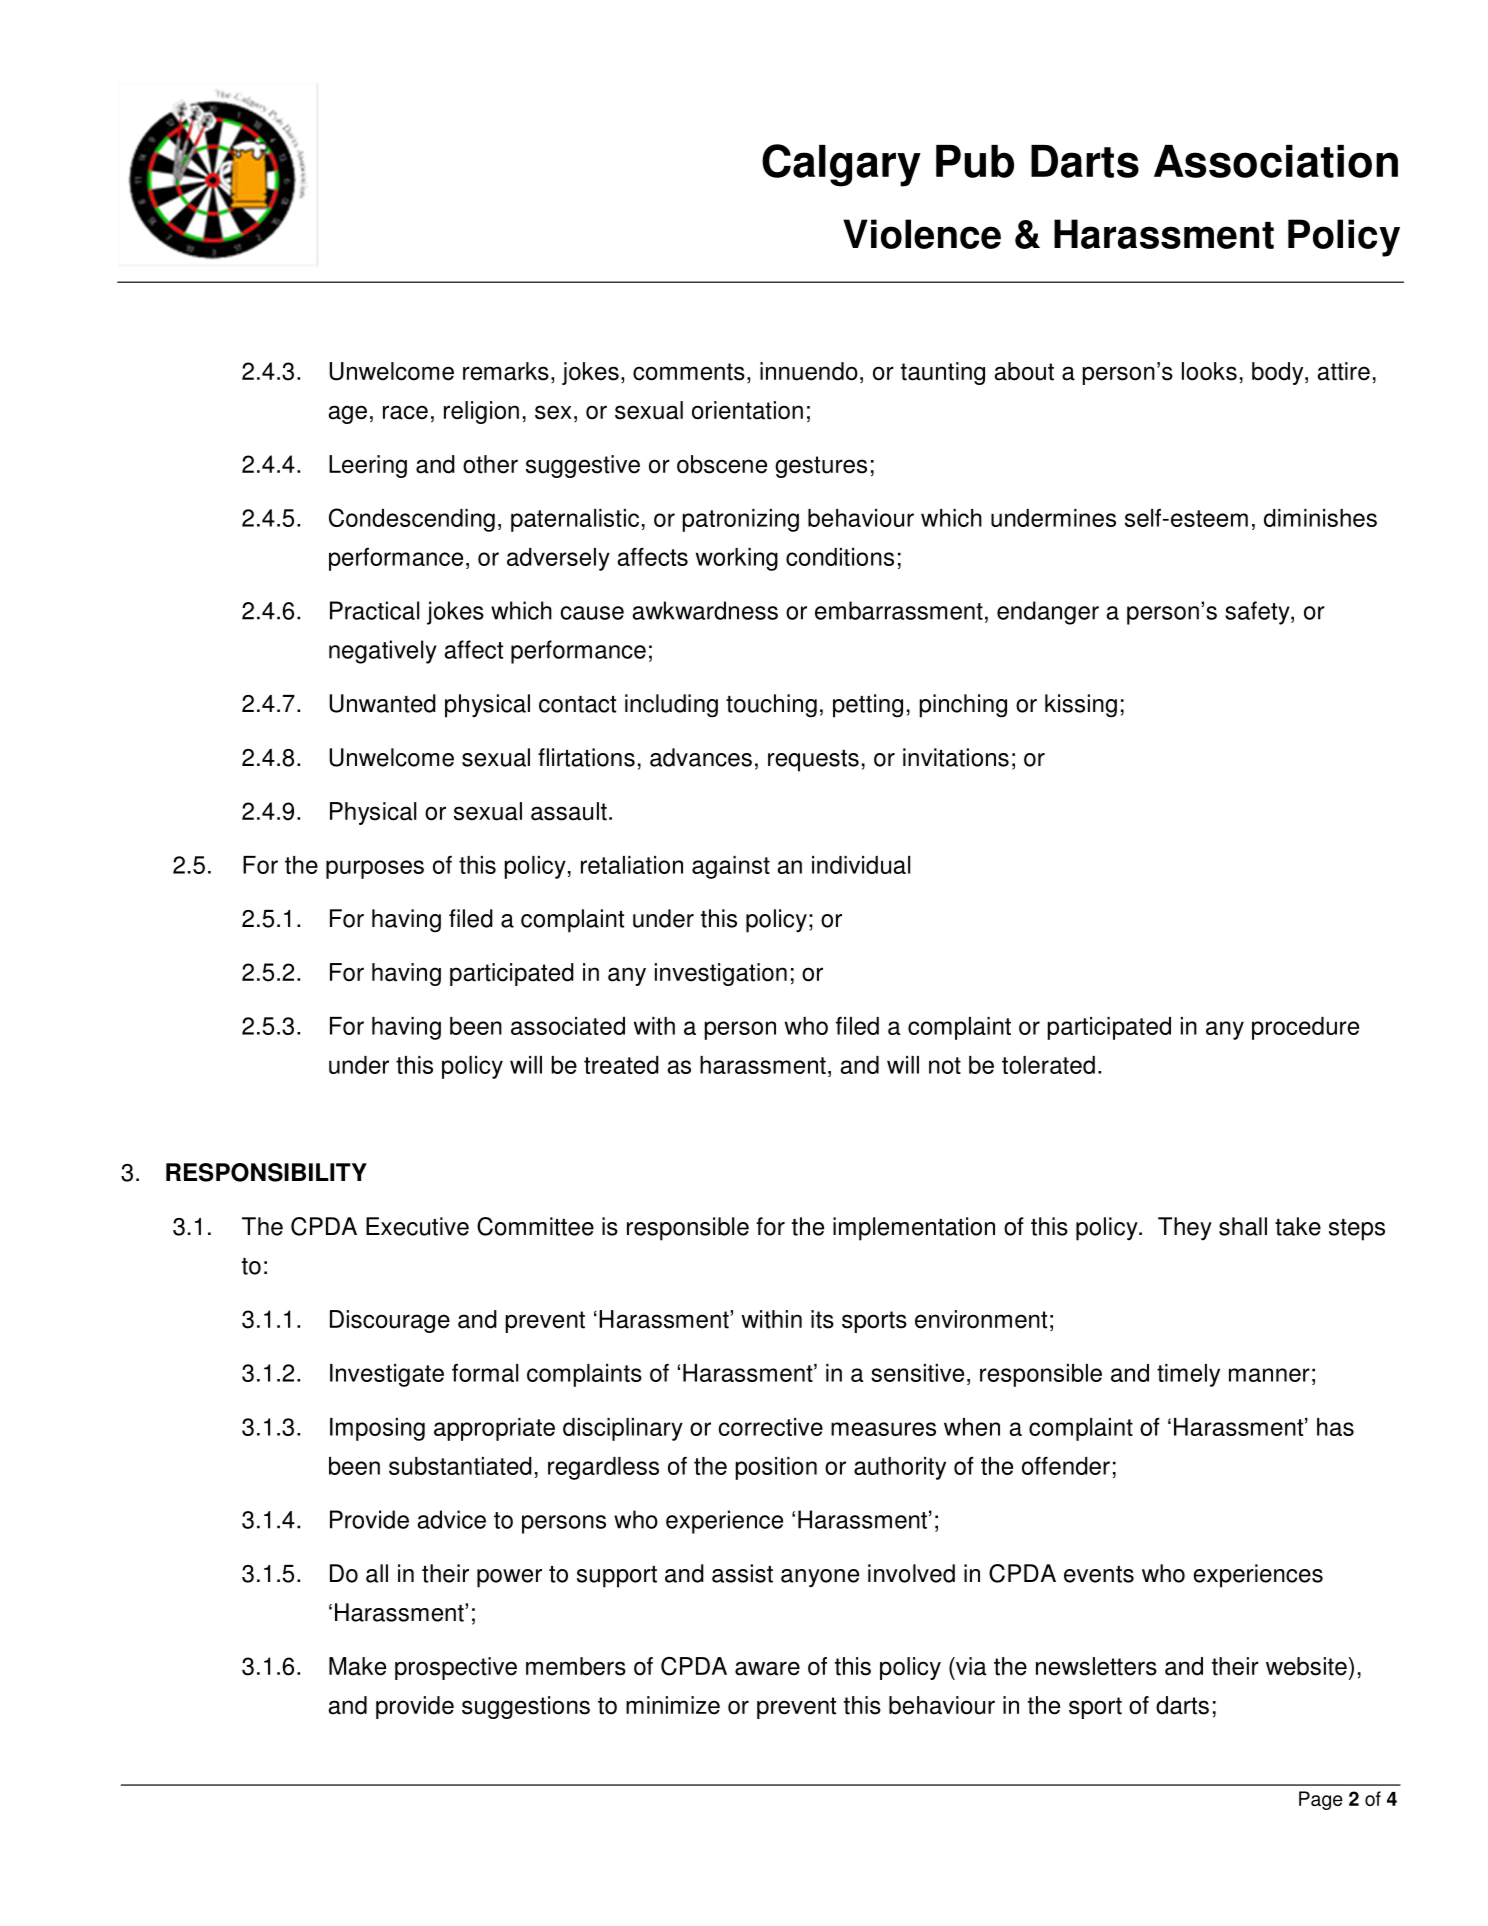 The width and height of the screenshot is (1488, 1926). I want to click on Unwanted, so click(382, 703).
